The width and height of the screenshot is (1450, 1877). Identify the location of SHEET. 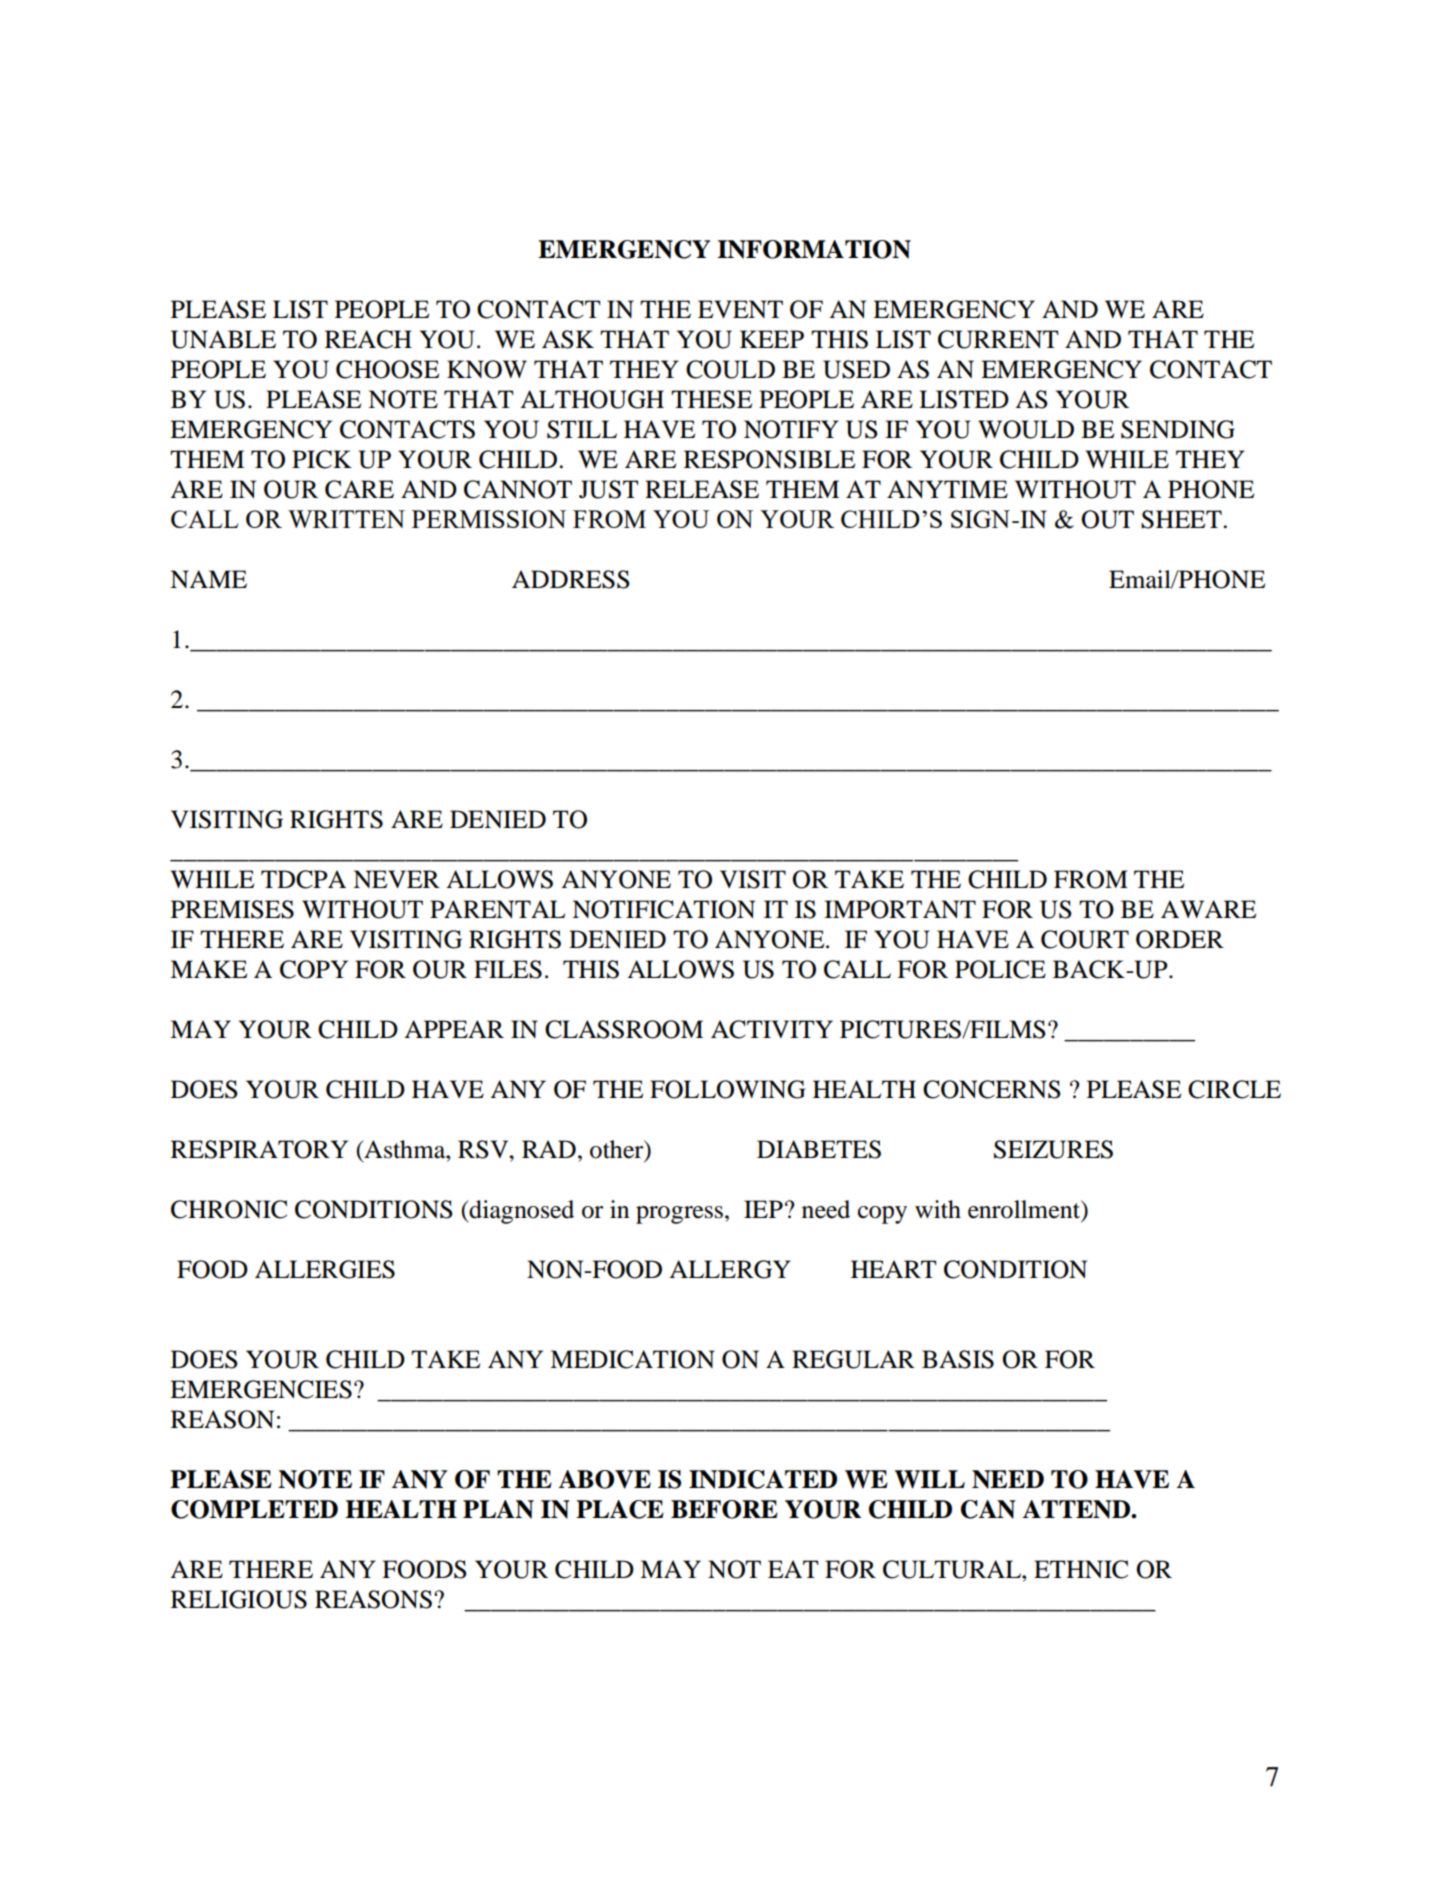
(1182, 519).
